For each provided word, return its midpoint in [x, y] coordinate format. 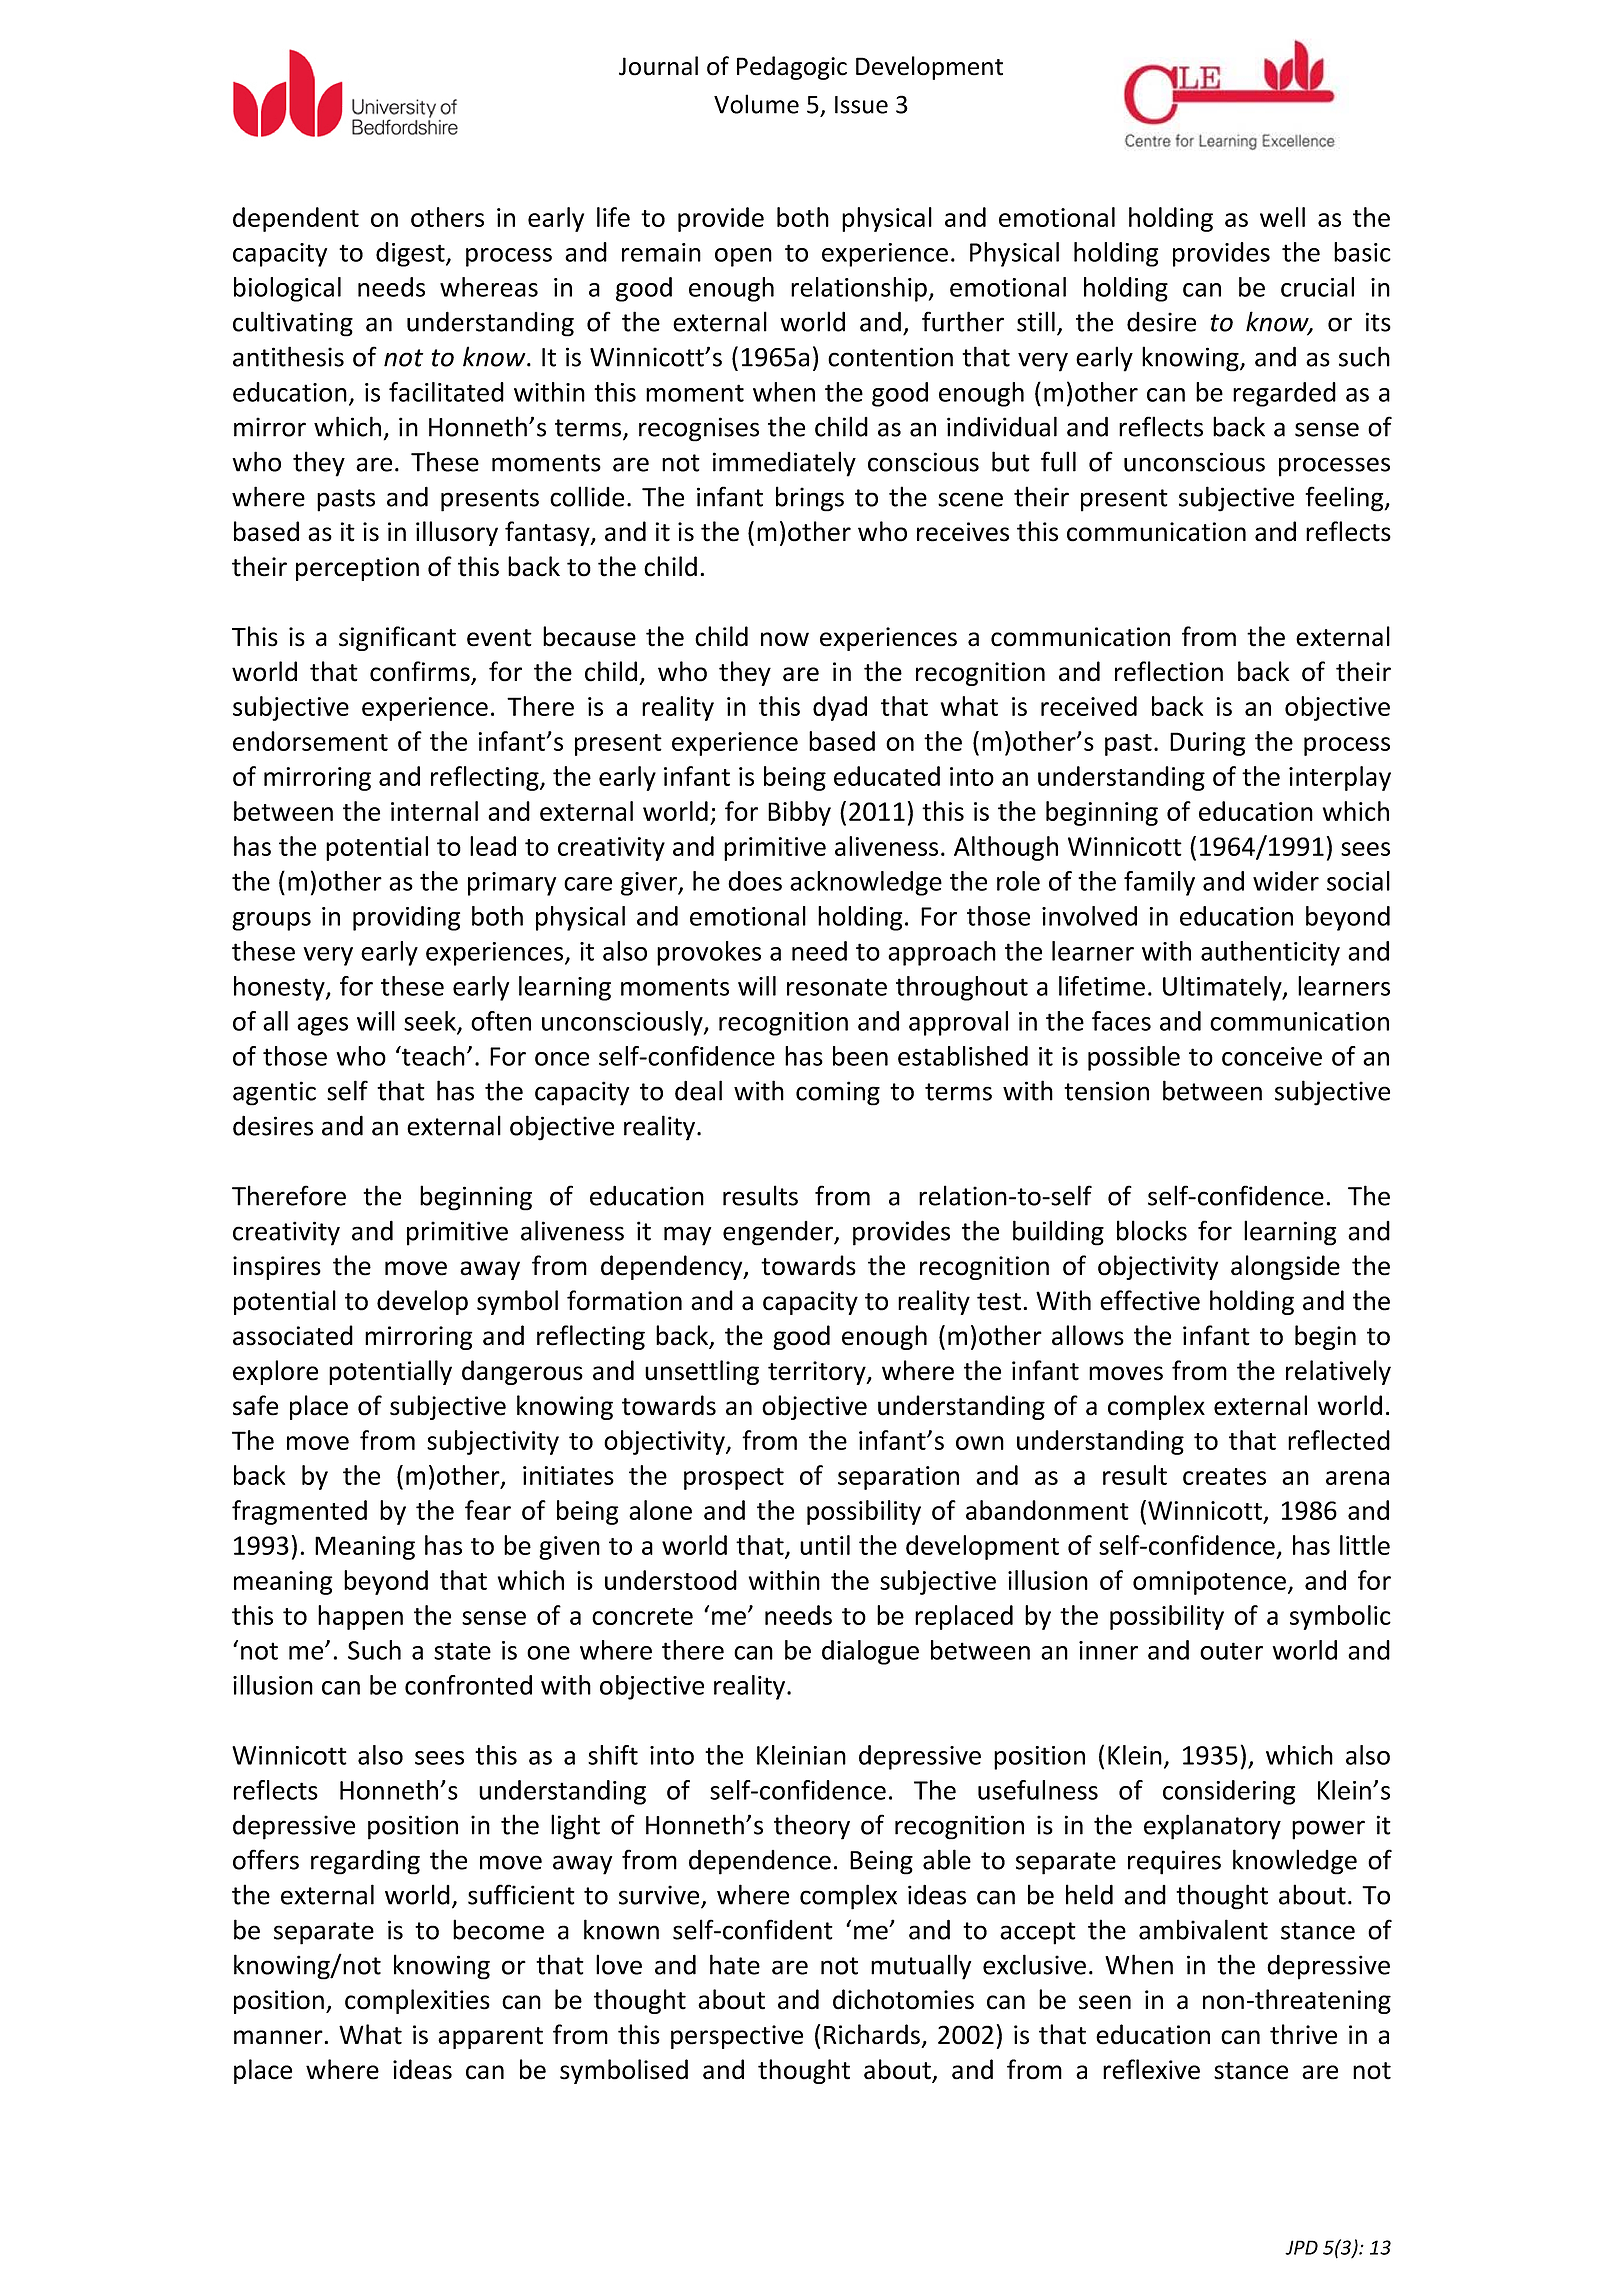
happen [360, 1617]
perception [357, 569]
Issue [861, 105]
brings [810, 499]
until [825, 1545]
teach [432, 1056]
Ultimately [1223, 988]
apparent [490, 2038]
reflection [1169, 671]
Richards [872, 2034]
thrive [1303, 2034]
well [1282, 217]
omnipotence [1211, 1583]
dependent [296, 219]
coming [838, 1093]
